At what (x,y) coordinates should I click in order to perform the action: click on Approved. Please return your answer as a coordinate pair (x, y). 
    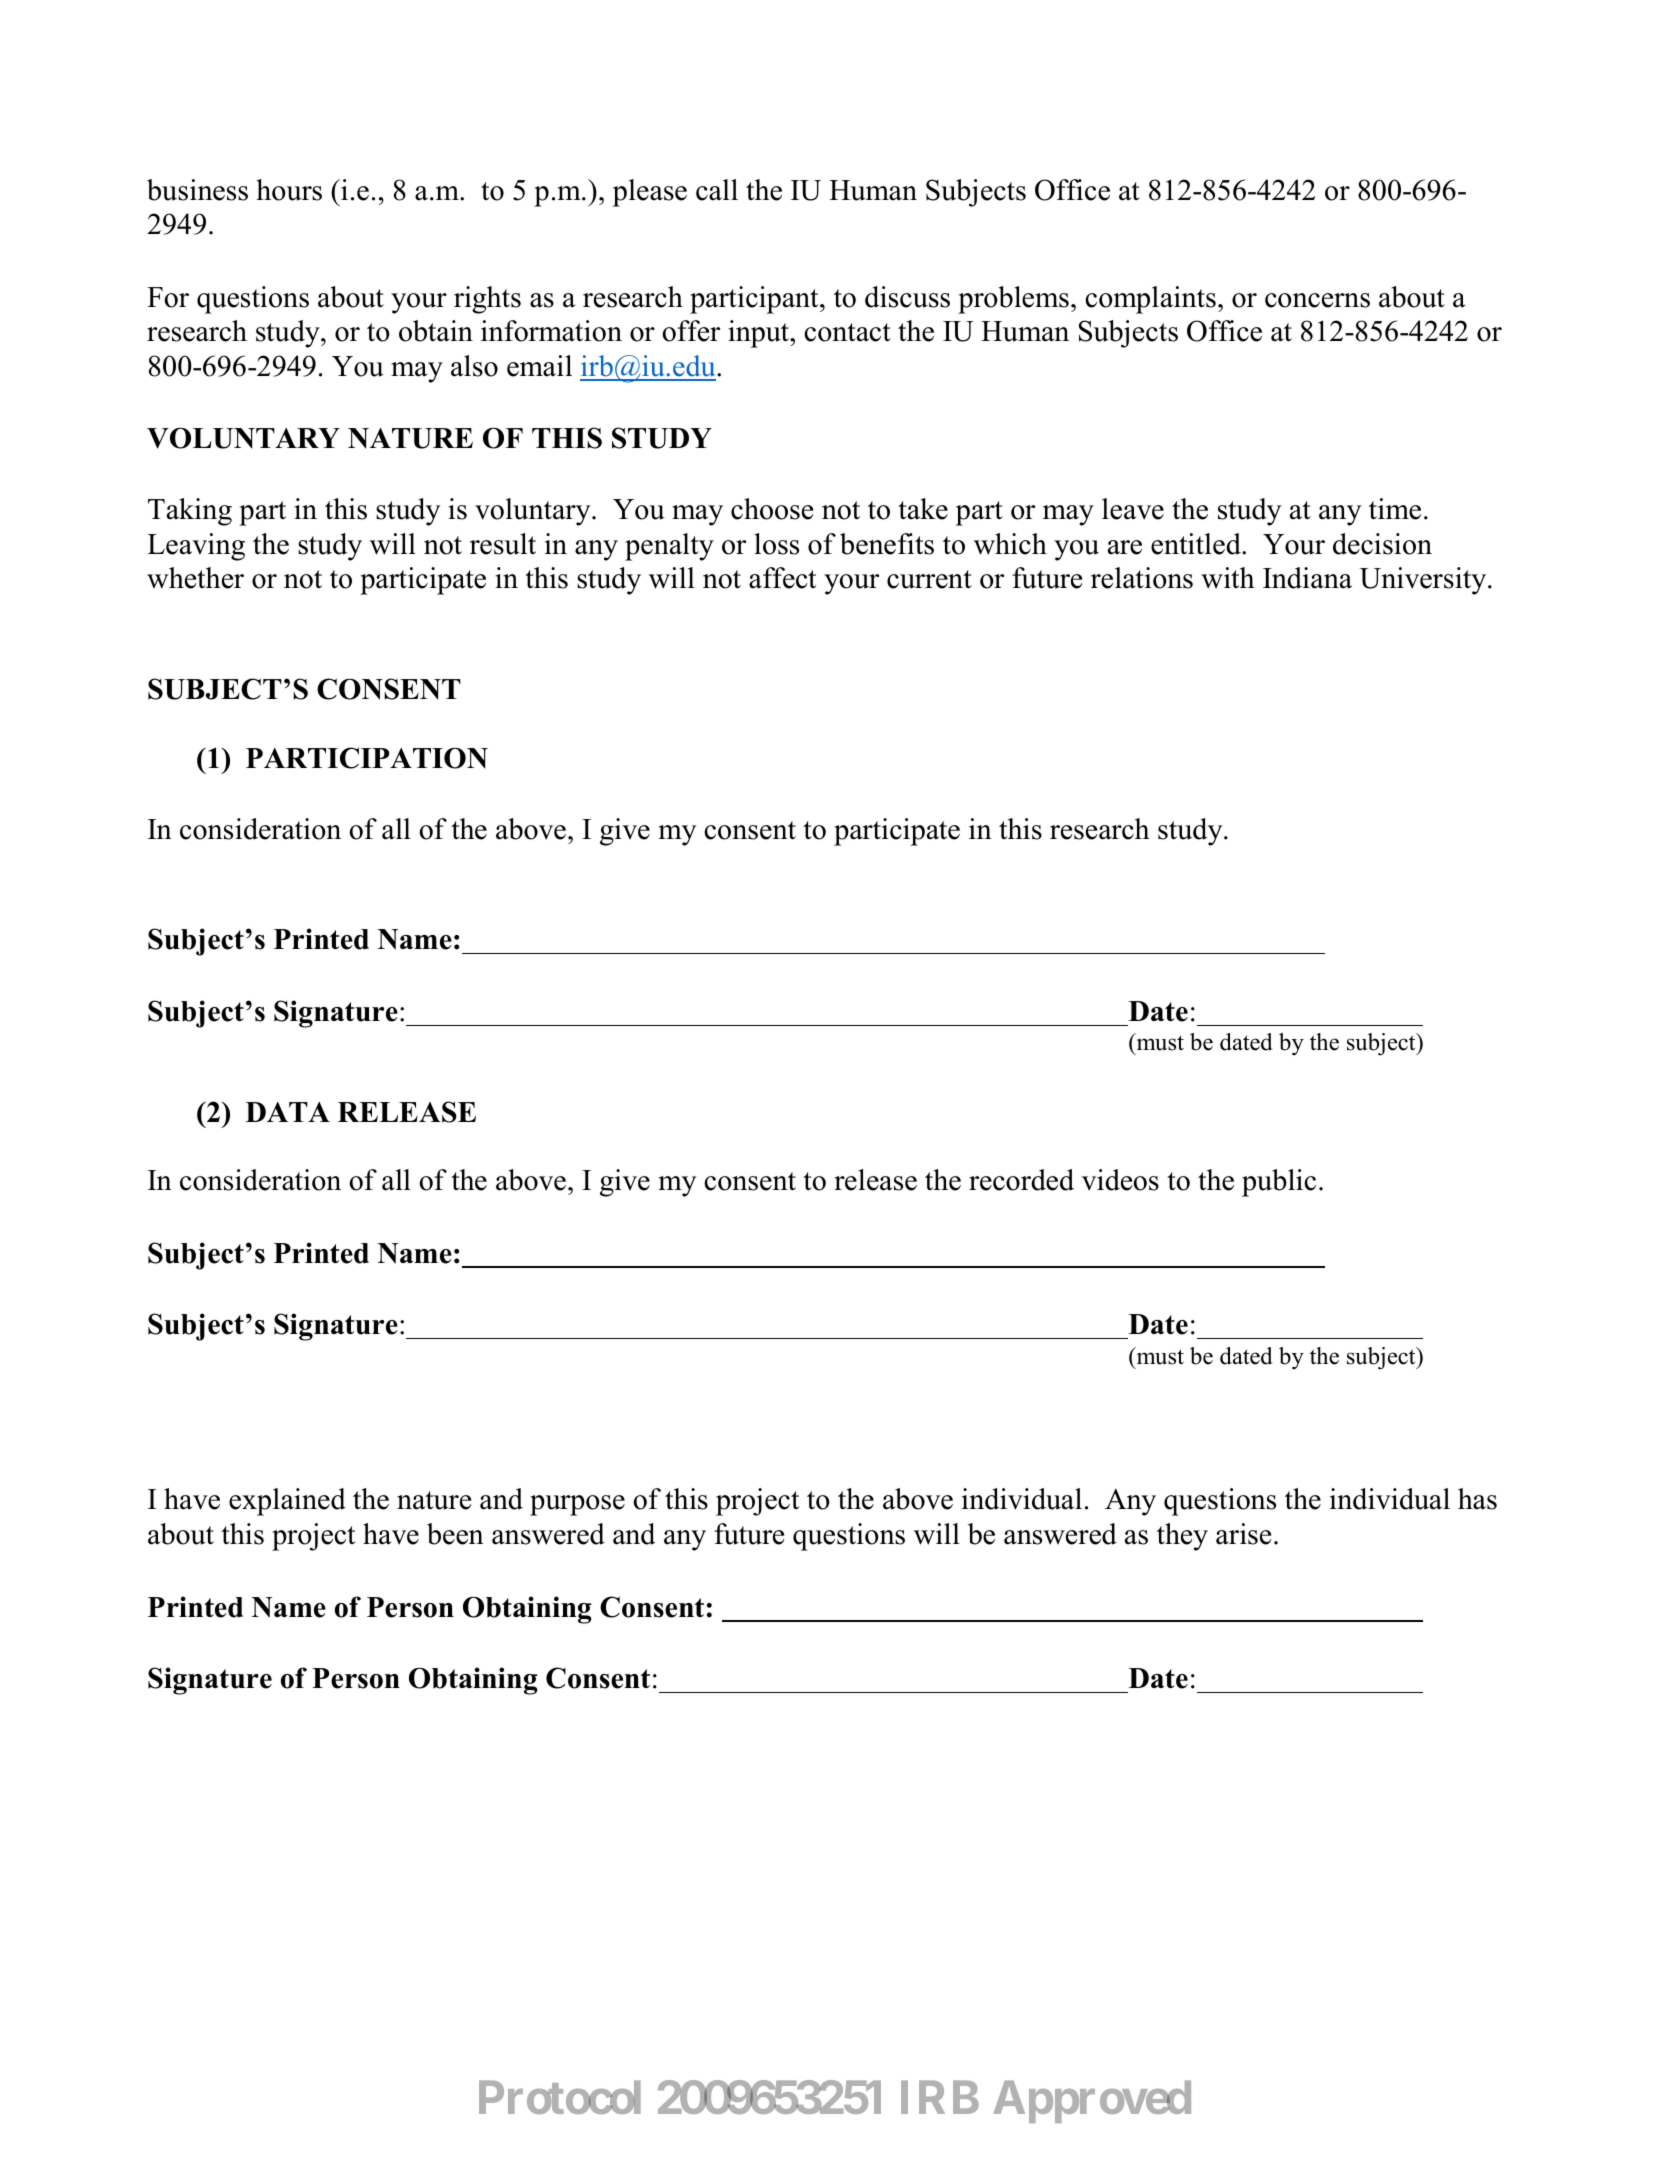
    Looking at the image, I should click on (1092, 2101).
